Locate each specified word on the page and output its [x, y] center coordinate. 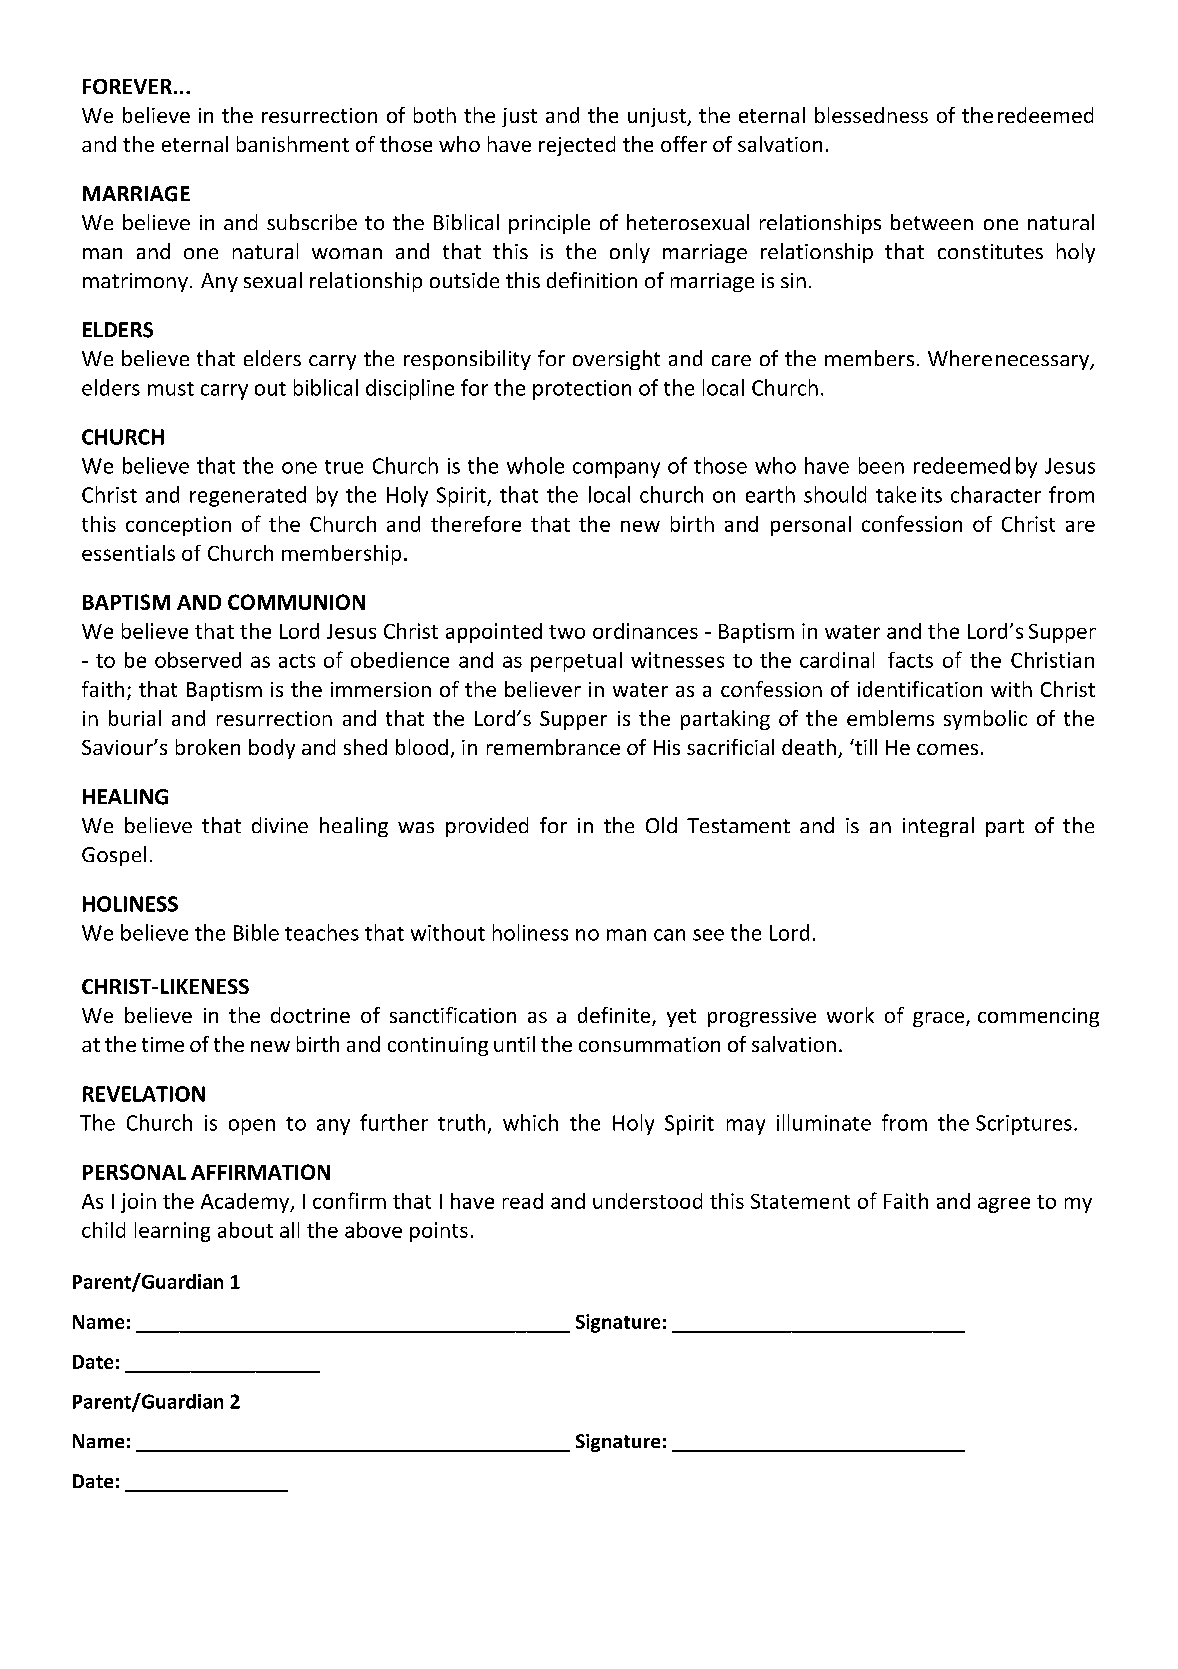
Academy [246, 1203]
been [881, 465]
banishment [293, 144]
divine [280, 825]
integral [938, 827]
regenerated [248, 496]
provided [487, 827]
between [932, 222]
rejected [577, 146]
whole [535, 465]
